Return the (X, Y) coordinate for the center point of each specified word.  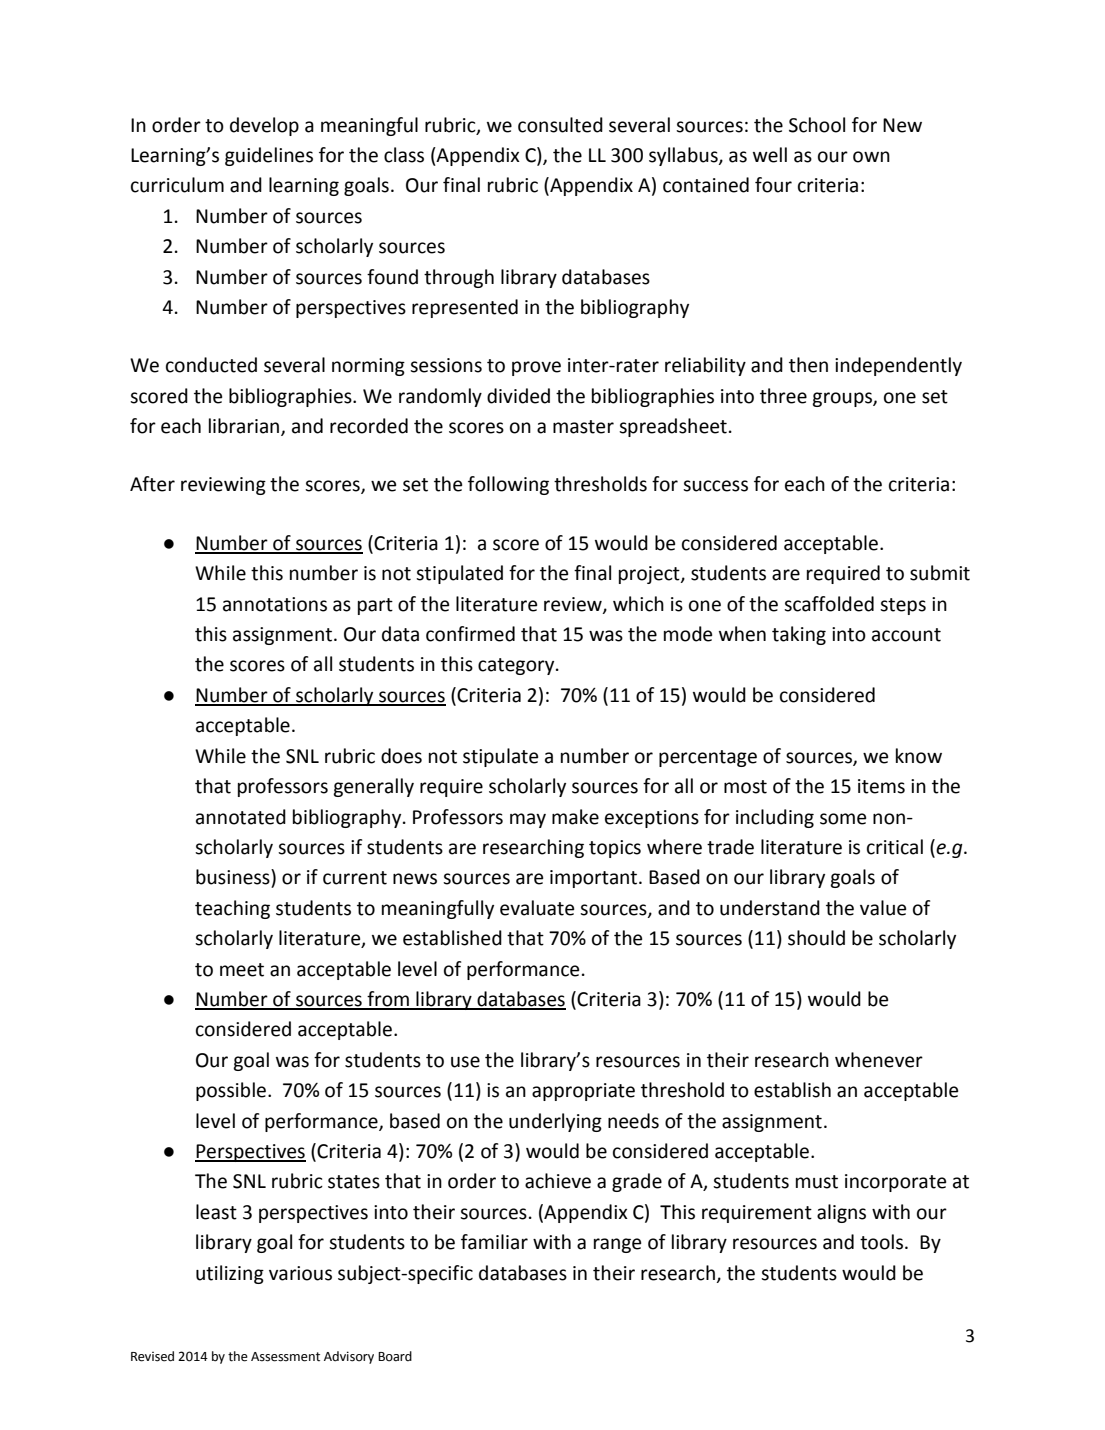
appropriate (583, 1092)
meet (242, 970)
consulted (560, 125)
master (583, 427)
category (517, 666)
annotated (241, 817)
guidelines (269, 156)
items (881, 786)
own (871, 157)
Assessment (285, 1357)
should (816, 938)
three (783, 396)
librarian (245, 427)
